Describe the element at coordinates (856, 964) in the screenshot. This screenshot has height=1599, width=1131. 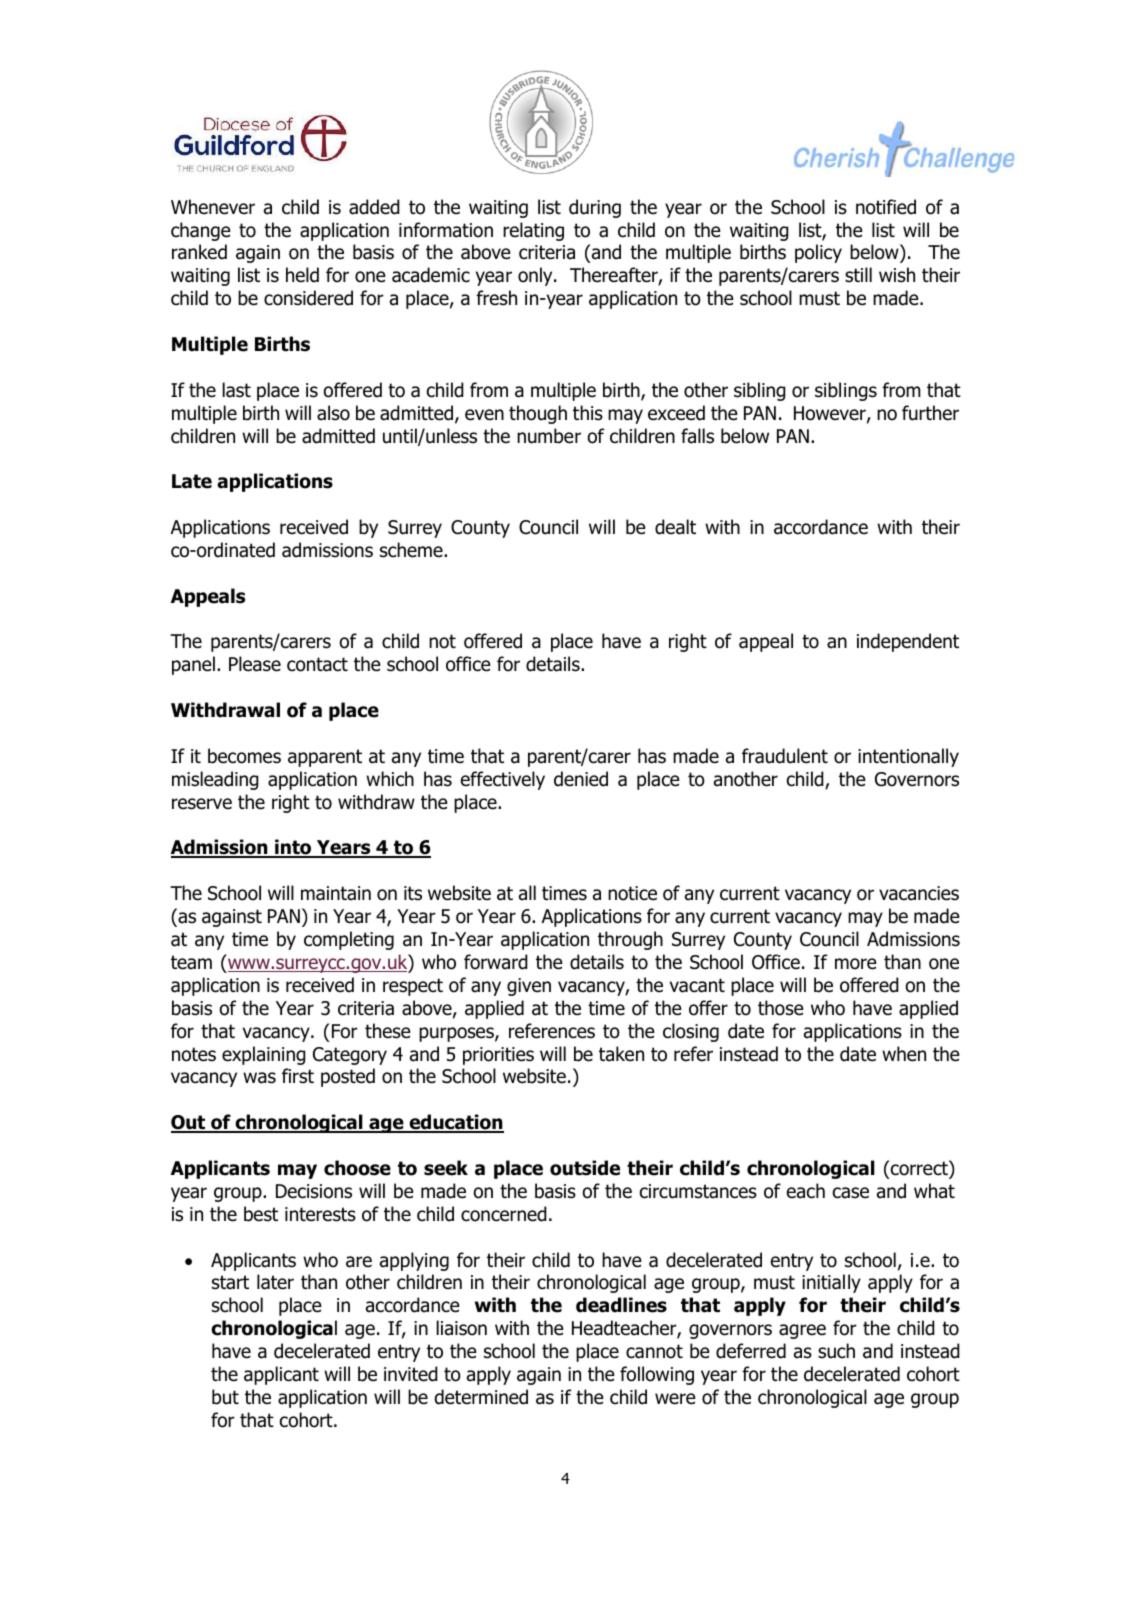
I see `more` at that location.
